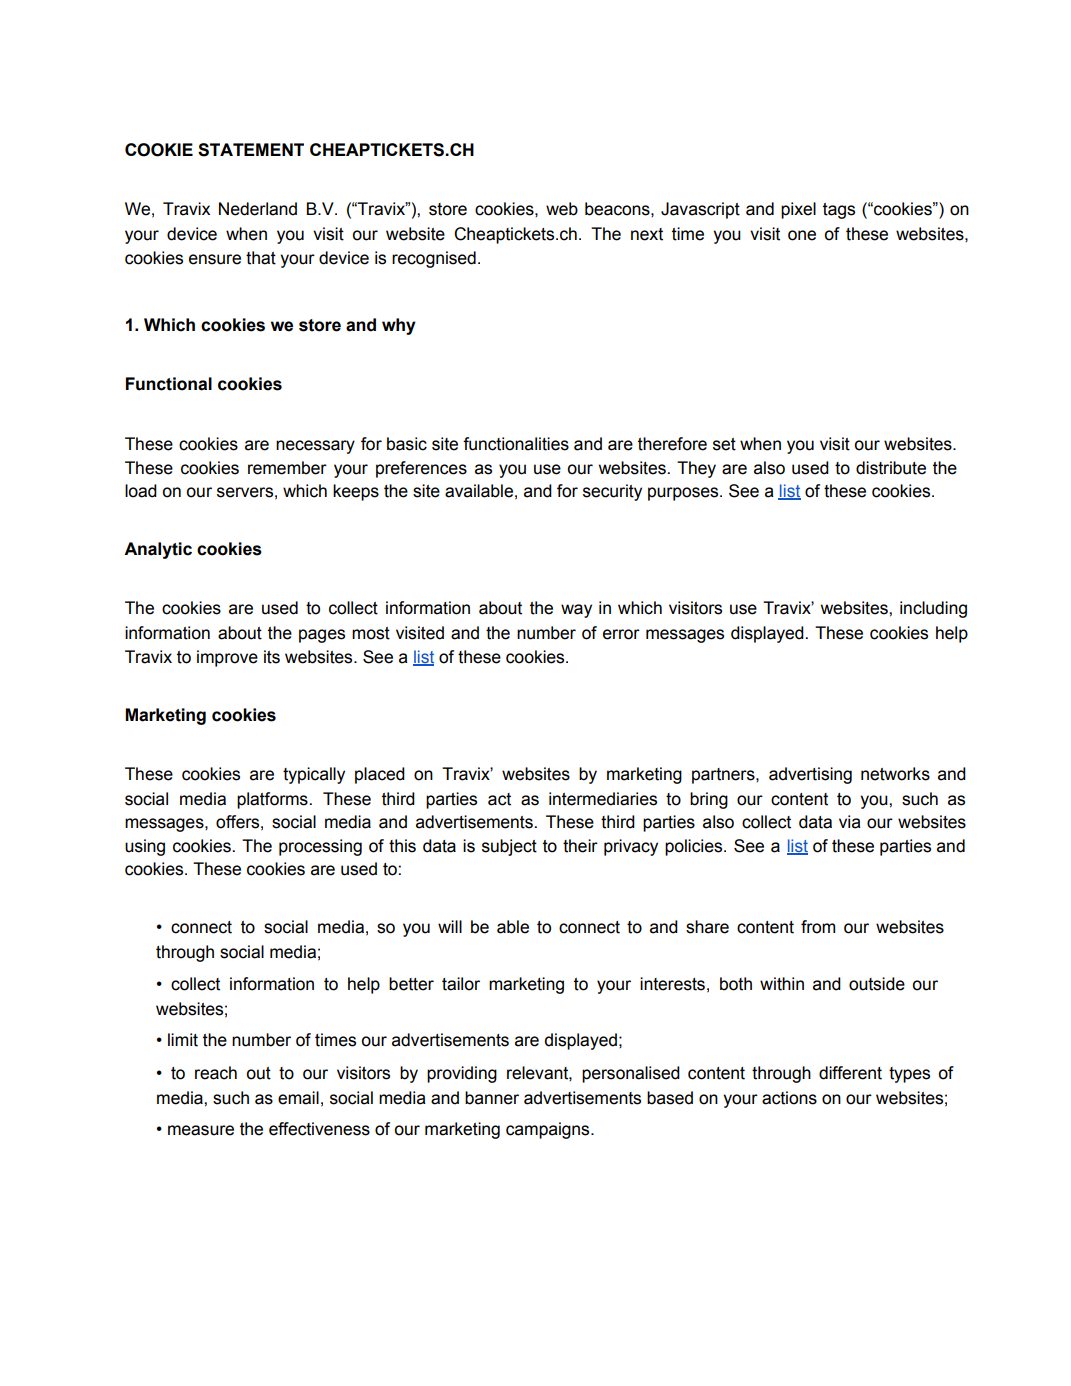  Describe the element at coordinates (273, 800) in the image. I see `platforms` at that location.
